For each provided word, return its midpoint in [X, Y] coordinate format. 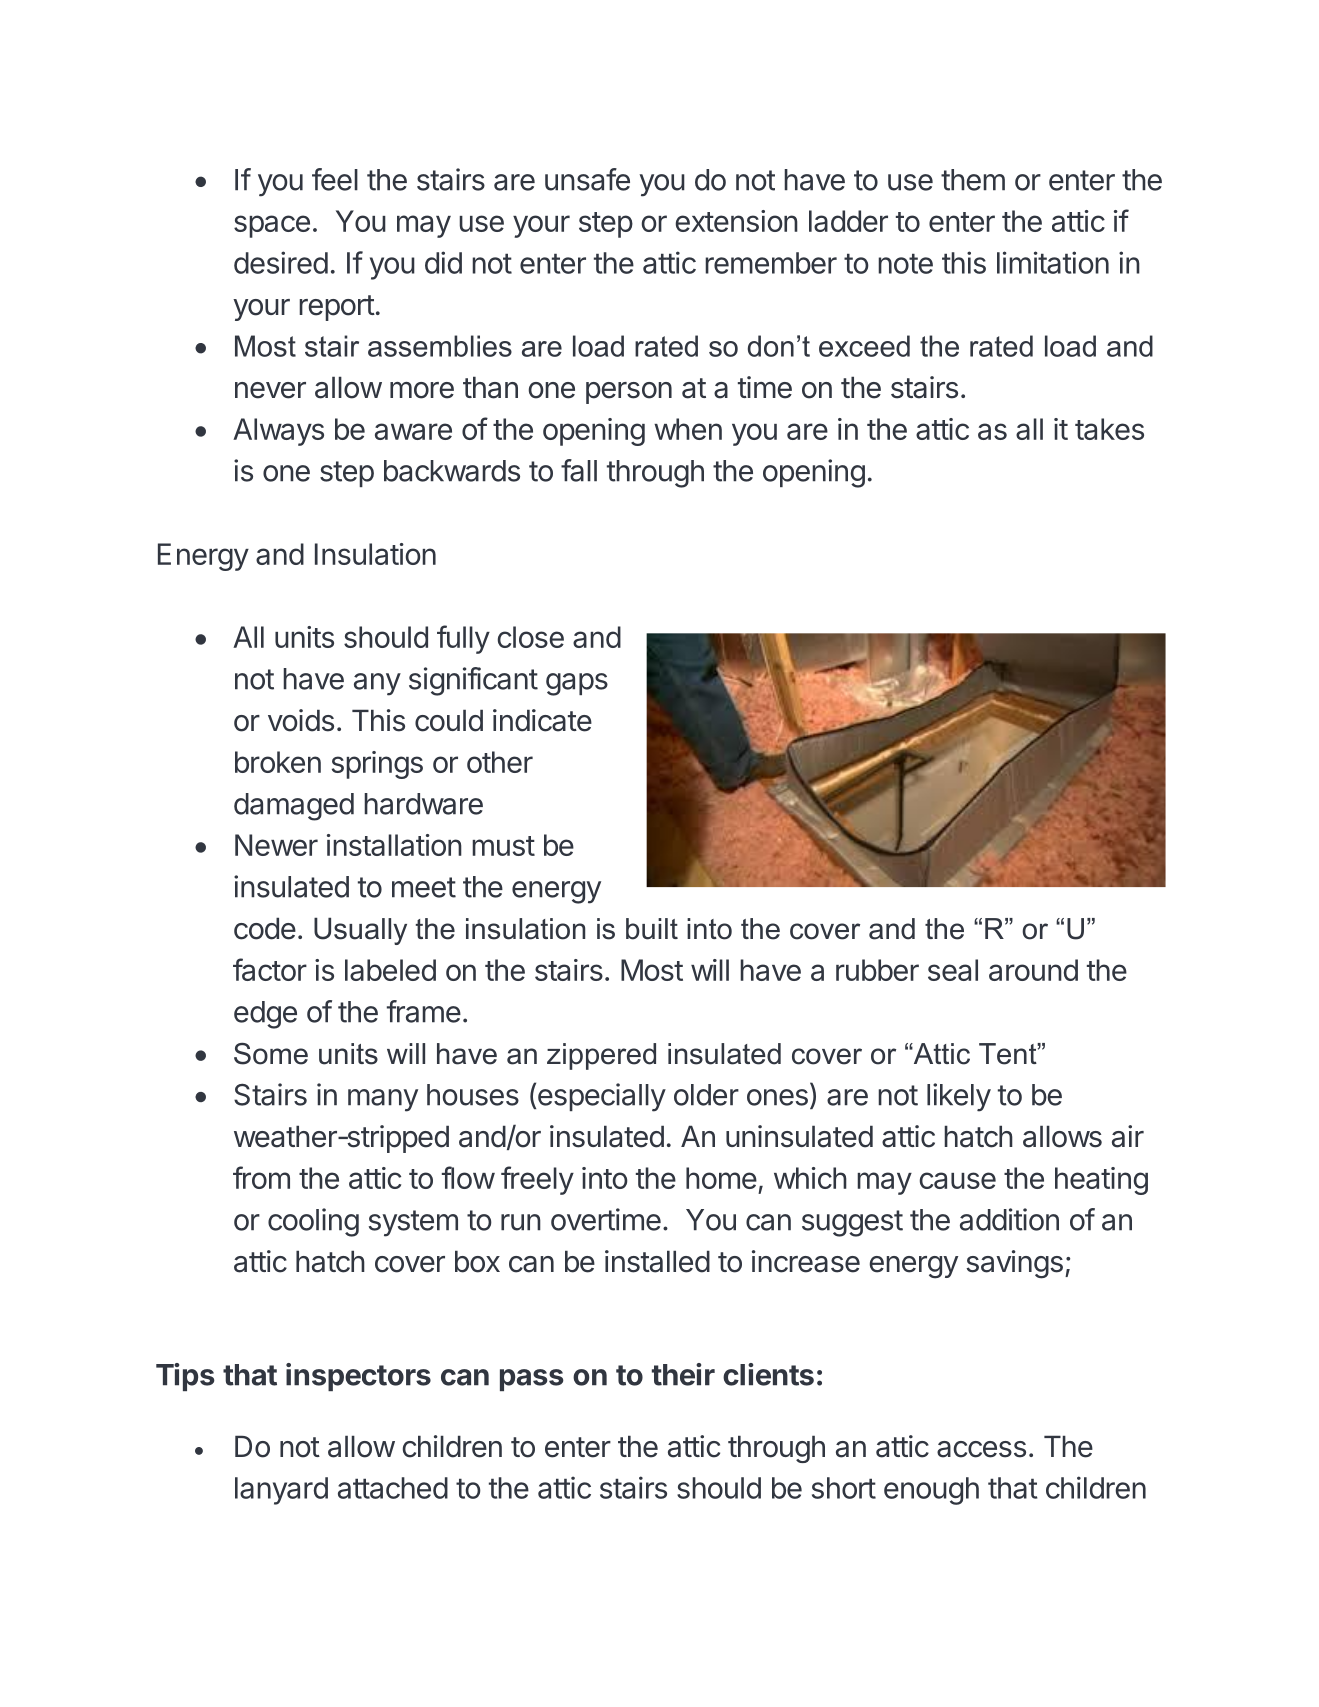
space [272, 226]
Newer [276, 845]
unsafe [587, 179]
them [973, 180]
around [1033, 970]
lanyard [281, 1491]
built [652, 929]
